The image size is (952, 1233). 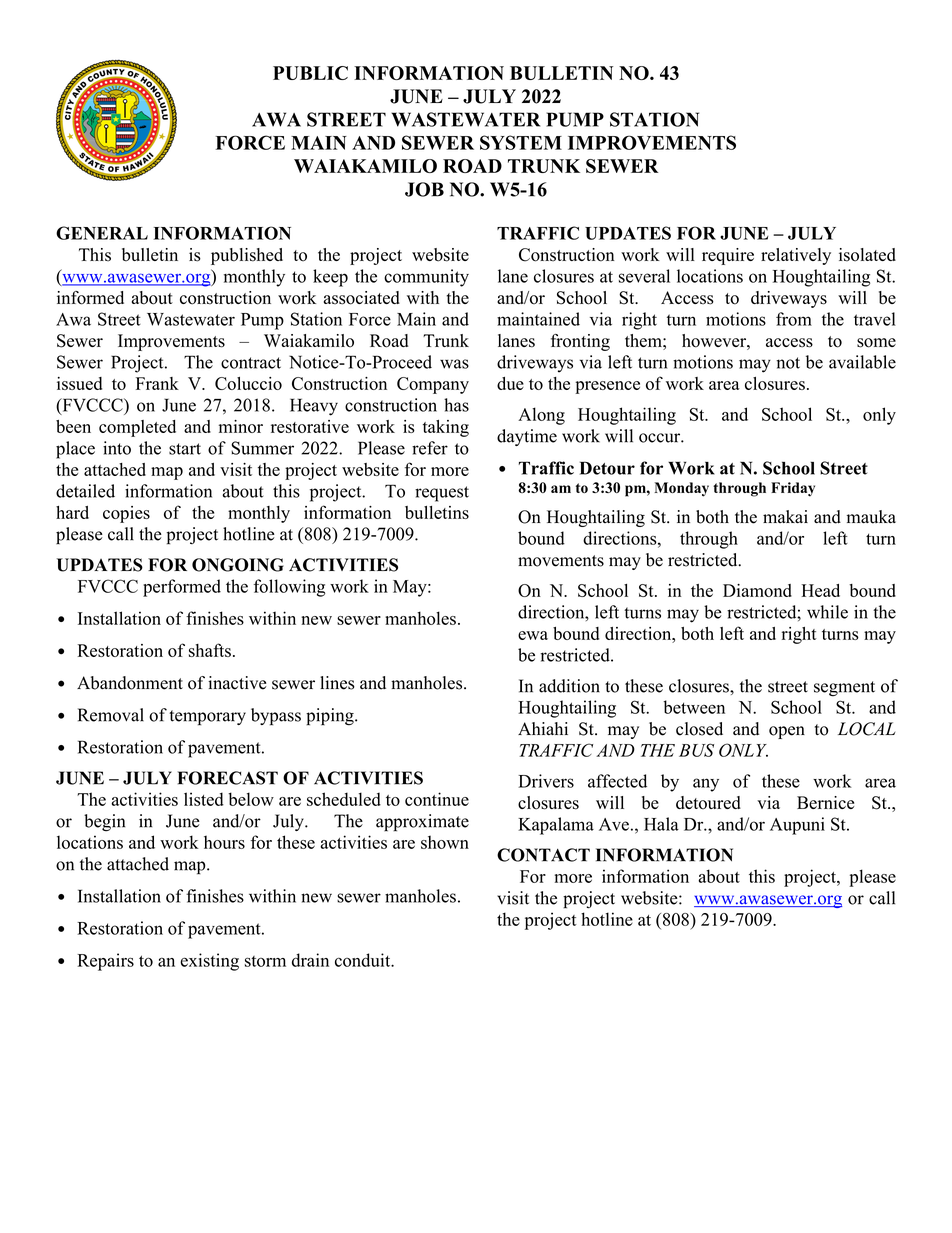 I want to click on relatively, so click(x=796, y=256).
